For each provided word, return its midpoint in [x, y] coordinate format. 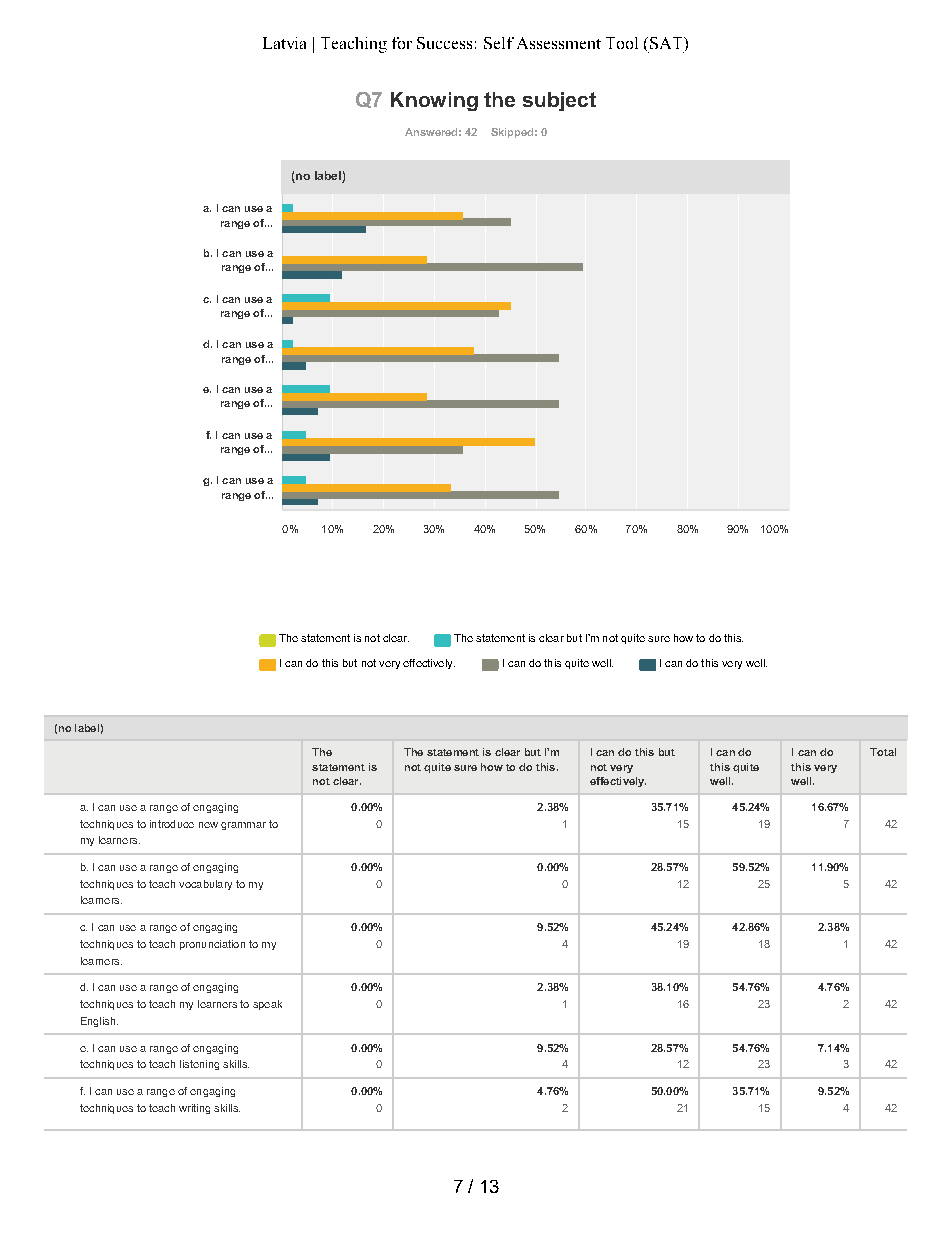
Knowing [434, 101]
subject [559, 101]
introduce [172, 824]
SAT [667, 43]
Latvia [284, 43]
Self [499, 43]
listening [199, 1065]
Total [883, 752]
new [208, 825]
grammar [243, 826]
